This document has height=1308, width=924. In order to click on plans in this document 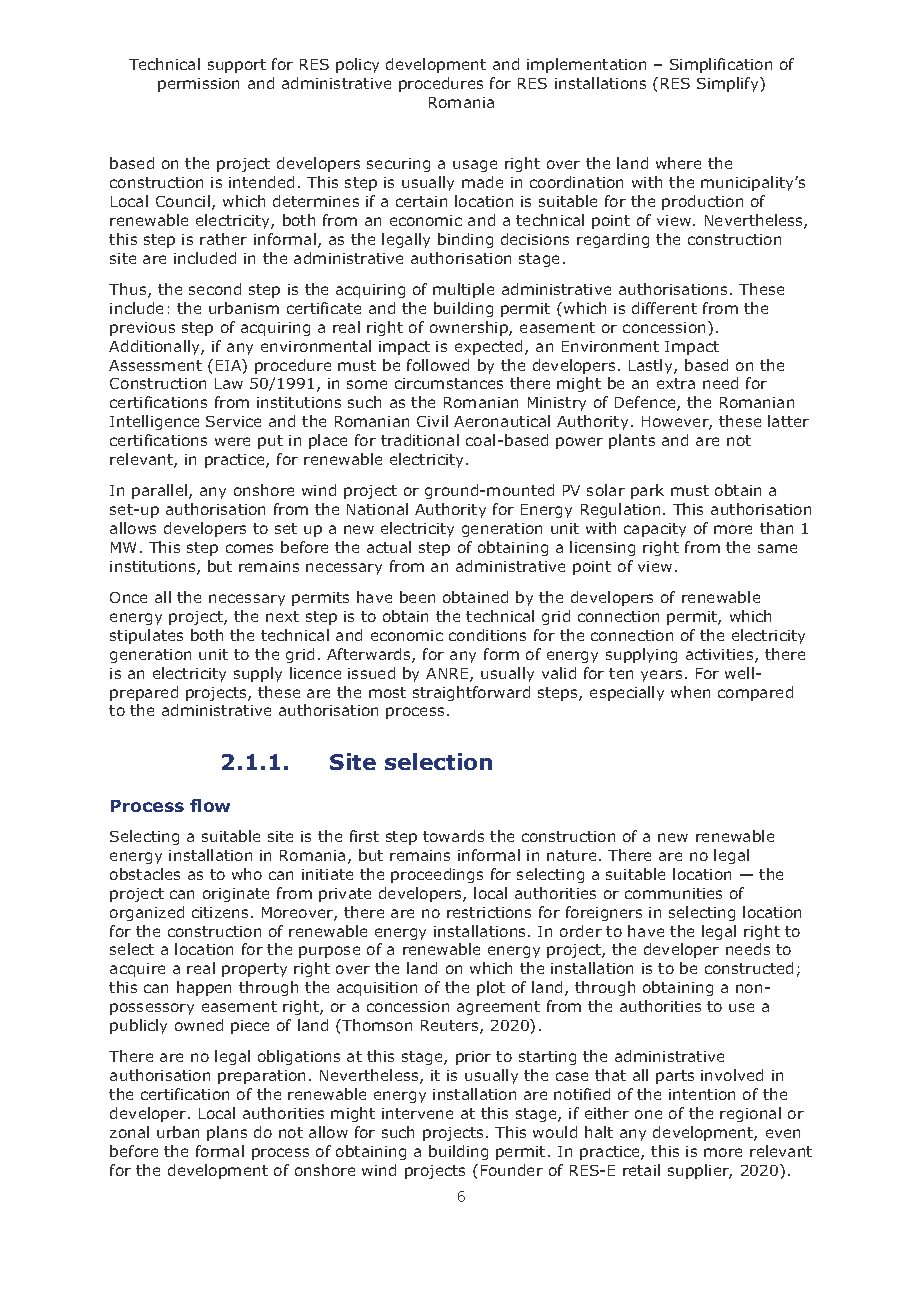, I will do `click(227, 1133)`.
